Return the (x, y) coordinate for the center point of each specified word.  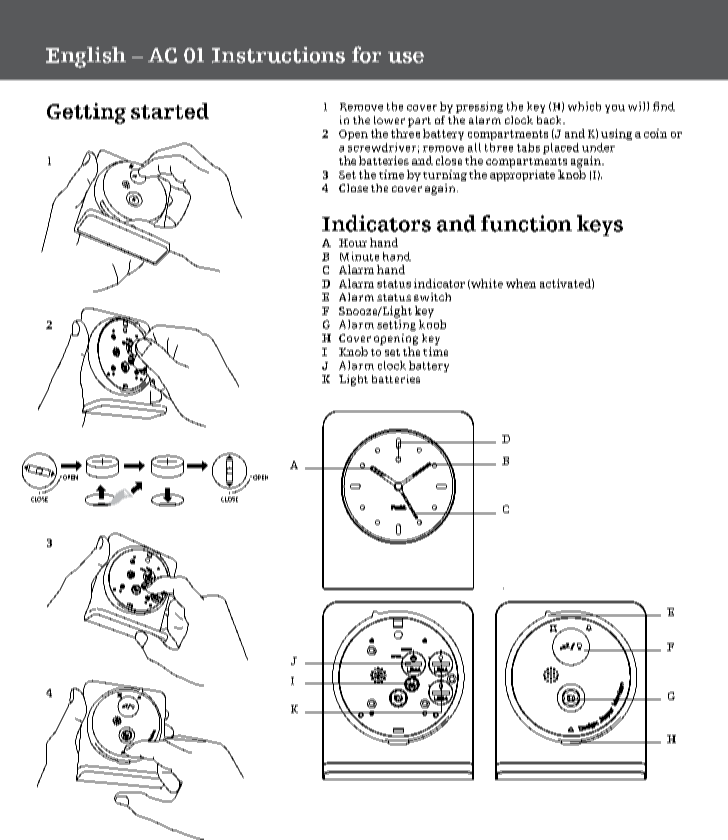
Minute (359, 256)
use (406, 57)
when (521, 283)
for (366, 54)
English (86, 57)
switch (432, 297)
